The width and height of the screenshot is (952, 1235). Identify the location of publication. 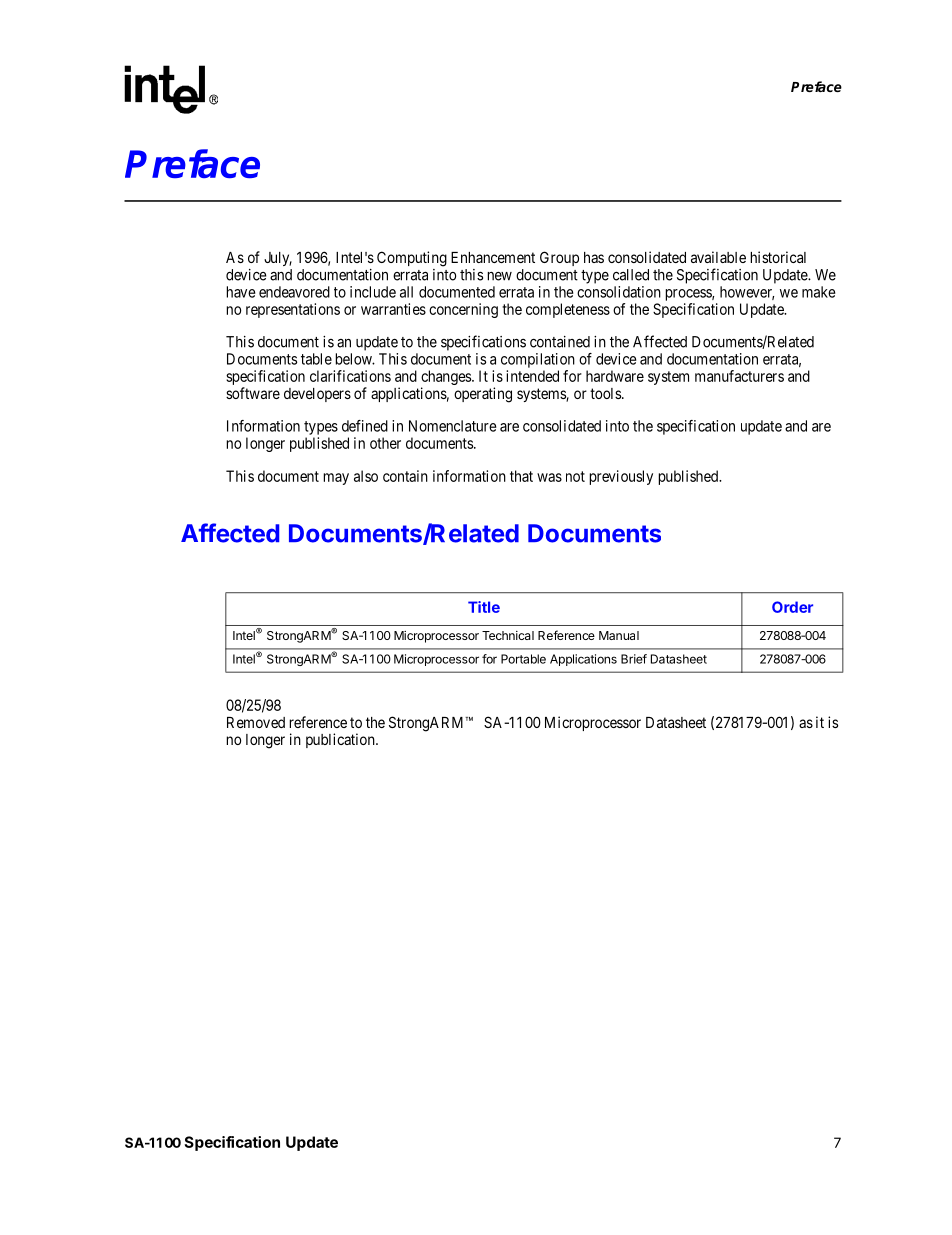
(341, 740).
